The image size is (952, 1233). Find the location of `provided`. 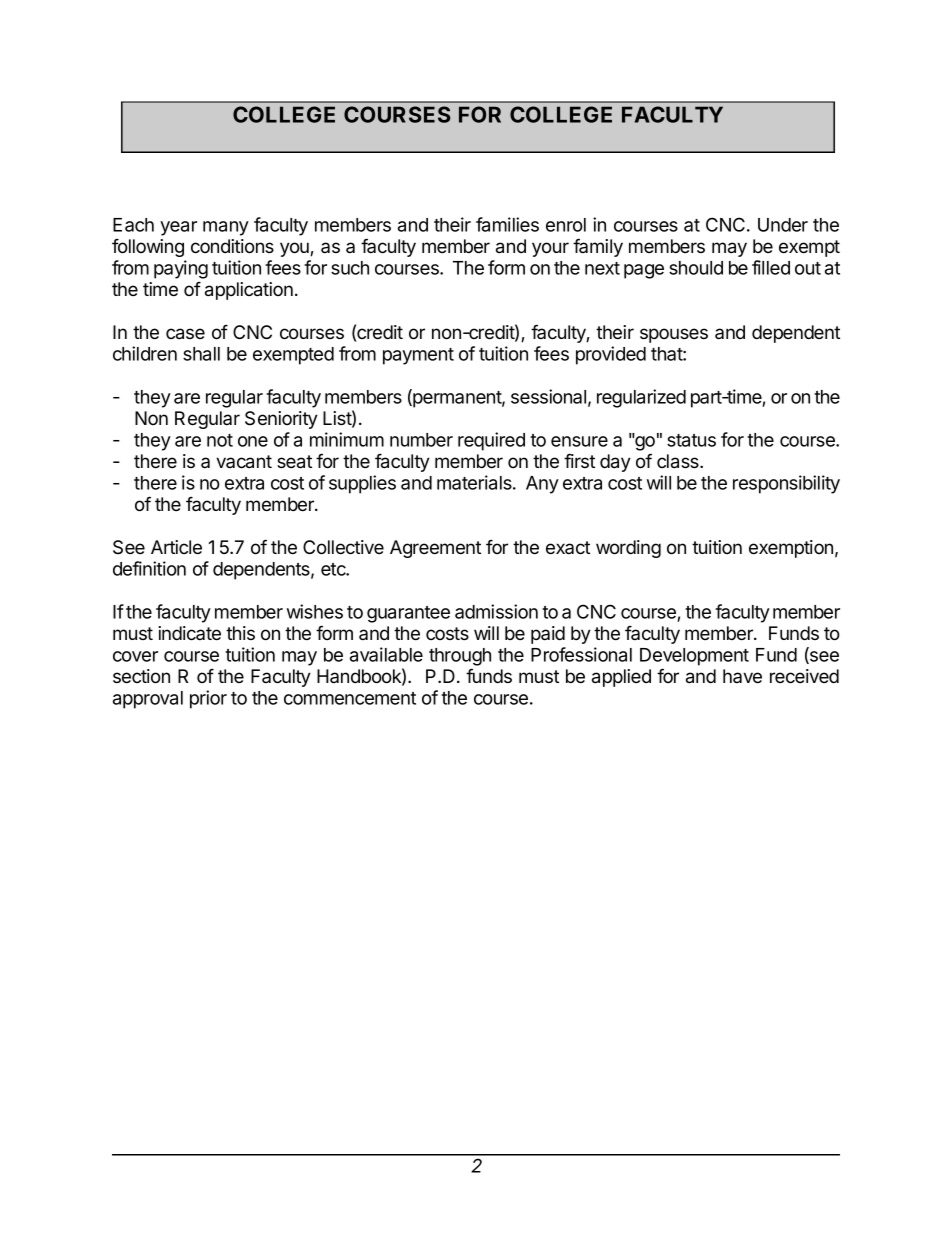

provided is located at coordinates (611, 355).
